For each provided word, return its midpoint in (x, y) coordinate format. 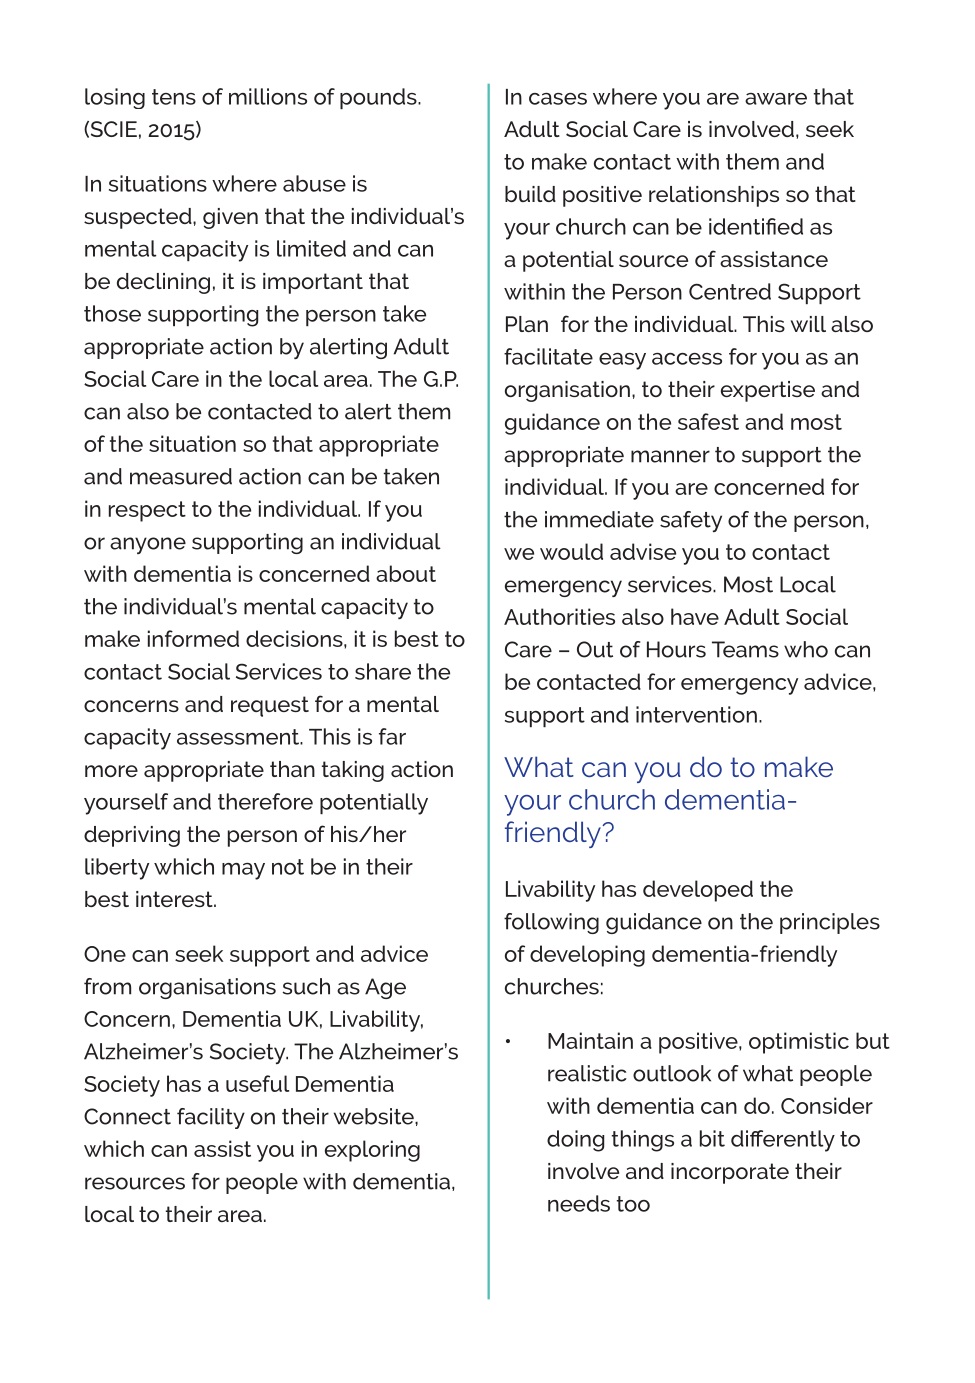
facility (211, 1118)
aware (776, 99)
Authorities (559, 616)
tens (174, 97)
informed (193, 638)
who (806, 649)
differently (783, 1141)
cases (558, 99)
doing (575, 1141)
